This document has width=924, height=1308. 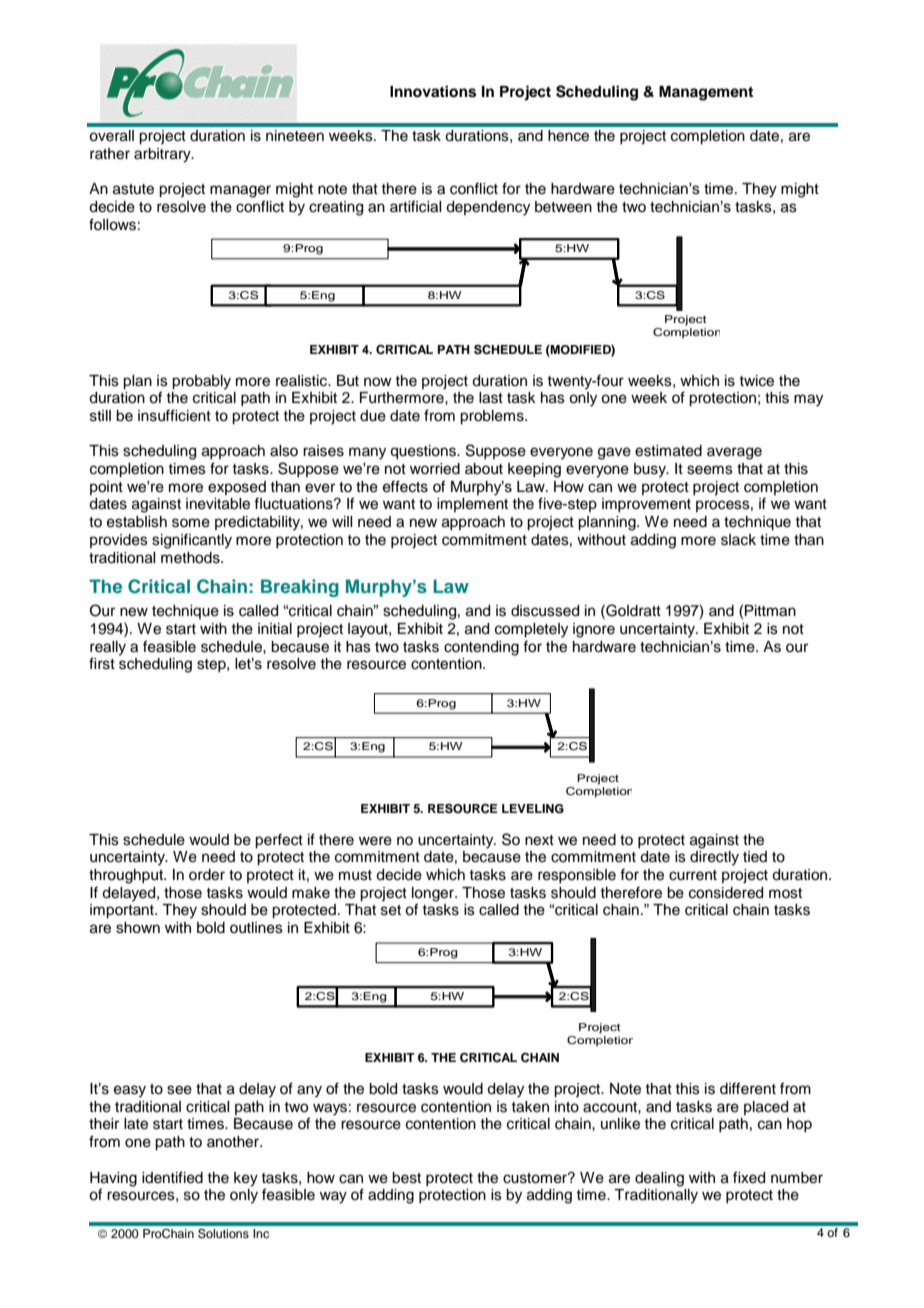 What do you see at coordinates (433, 91) in the document?
I see `Innovations` at bounding box center [433, 91].
